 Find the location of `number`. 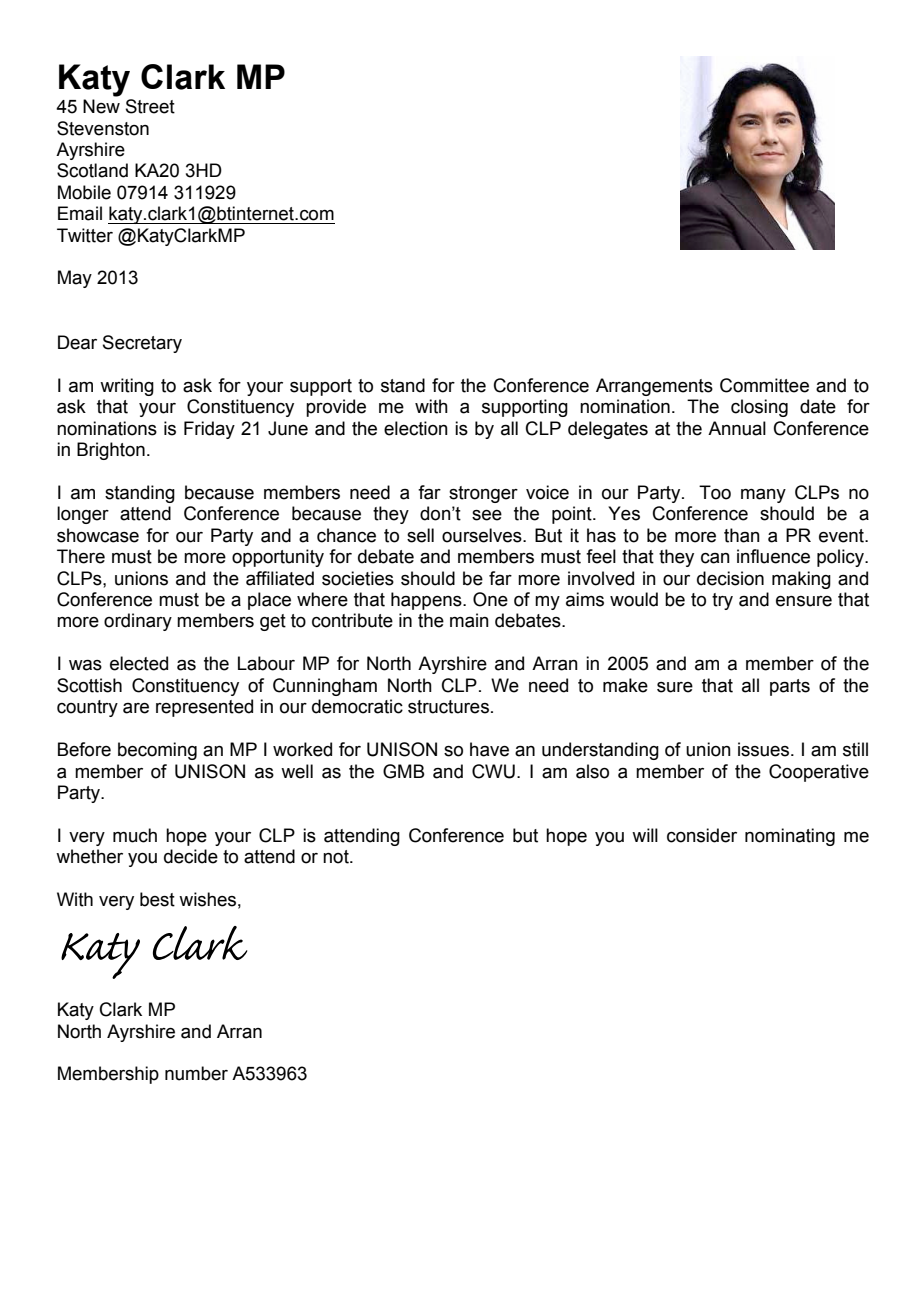

number is located at coordinates (196, 1073).
